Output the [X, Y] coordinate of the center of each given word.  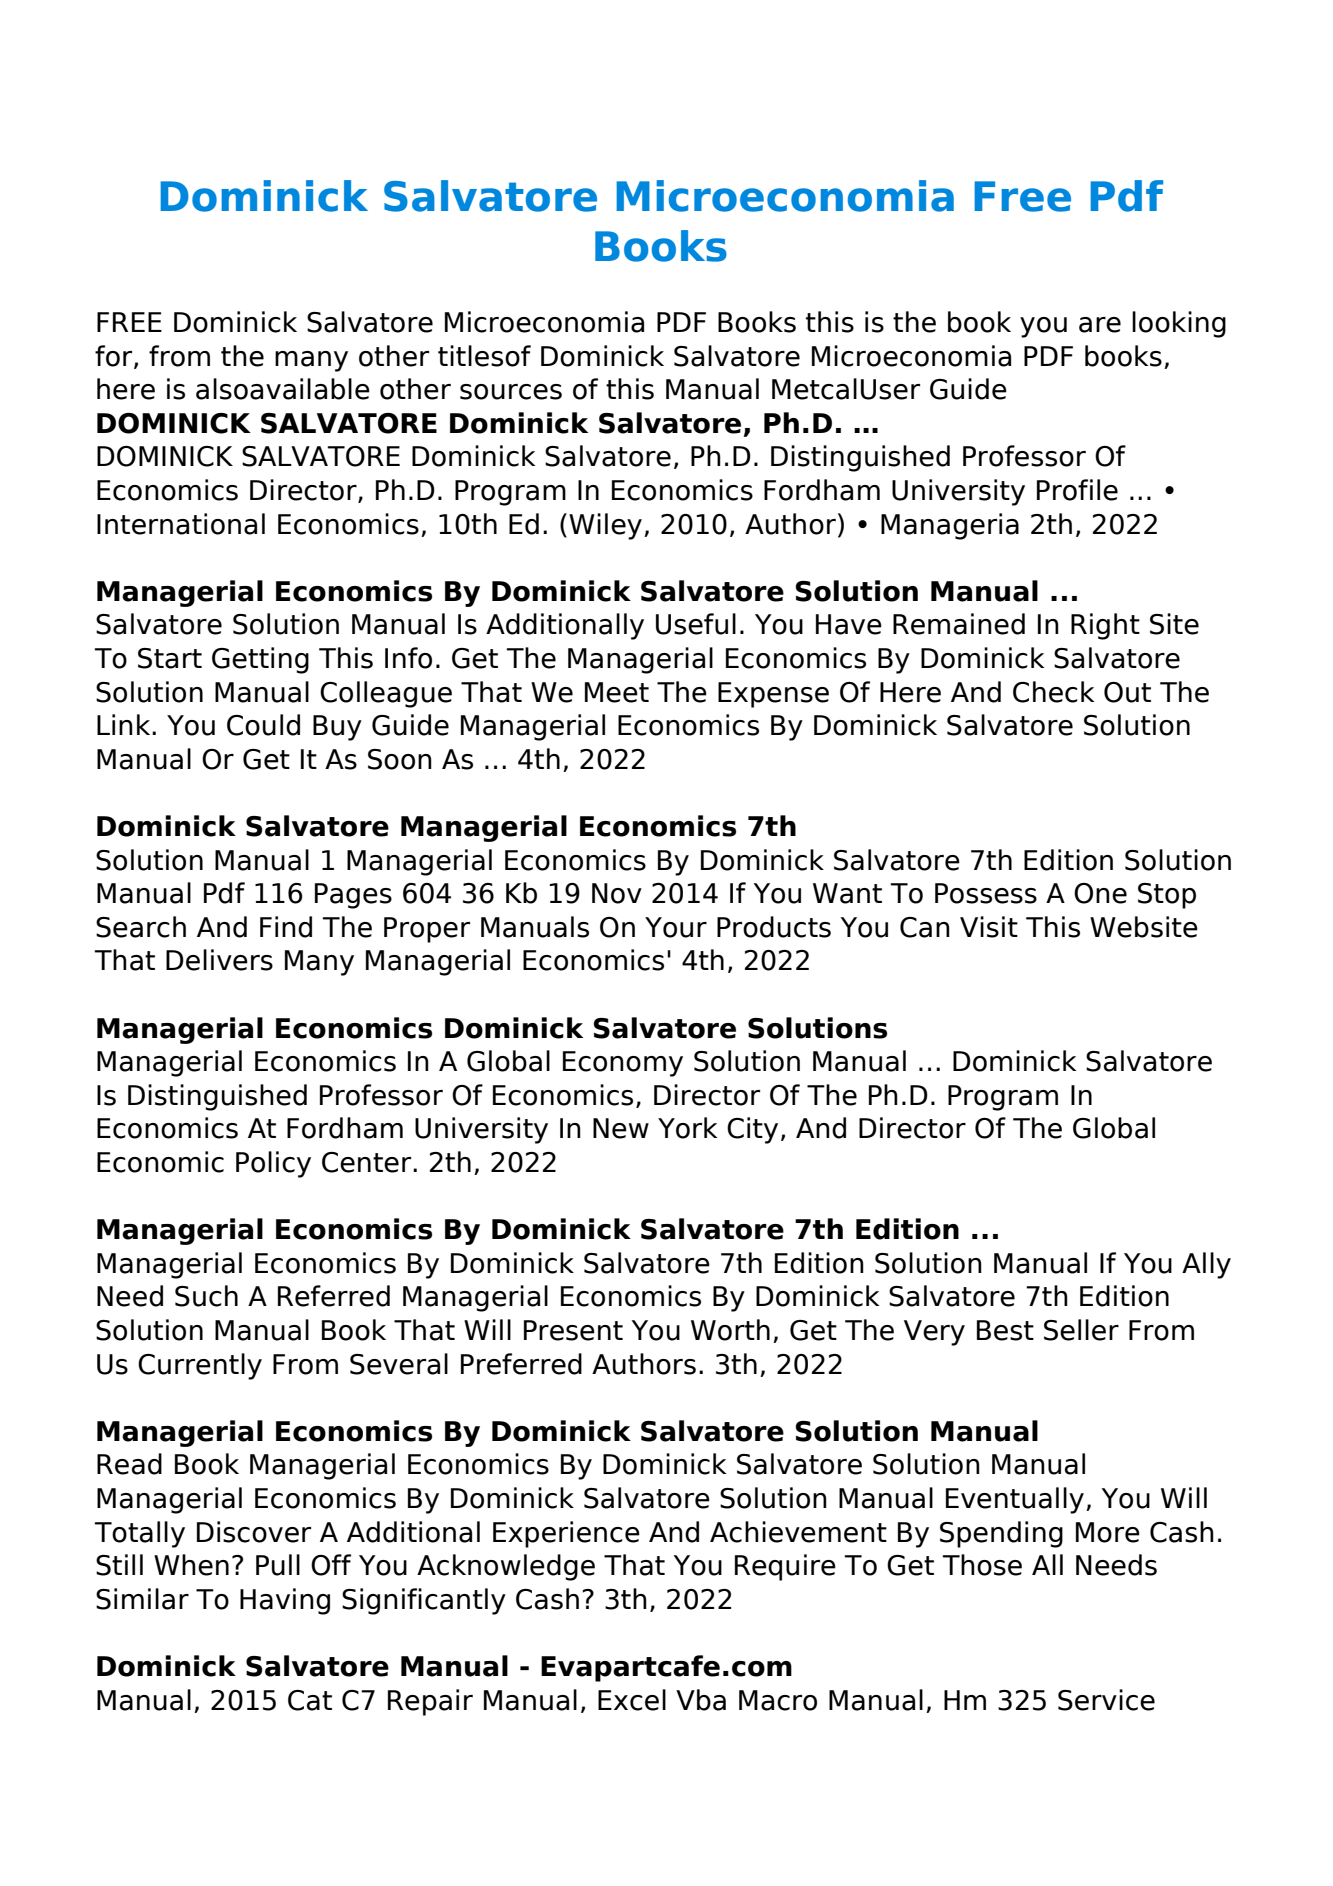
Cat [310, 1700]
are [1100, 325]
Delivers [219, 960]
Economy [623, 1064]
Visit [989, 927]
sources [511, 392]
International [181, 524]
